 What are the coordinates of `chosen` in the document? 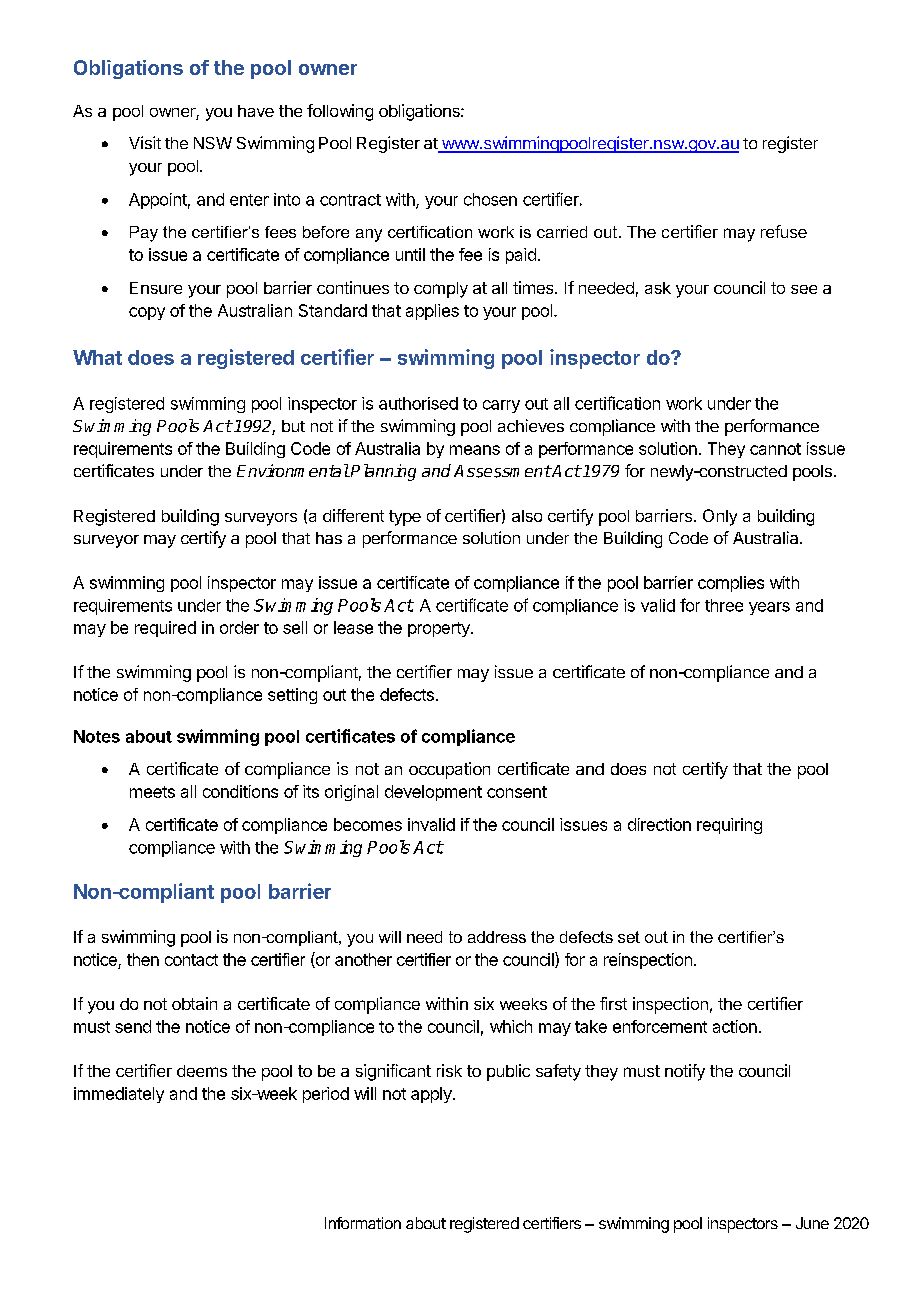 It's located at (490, 199).
